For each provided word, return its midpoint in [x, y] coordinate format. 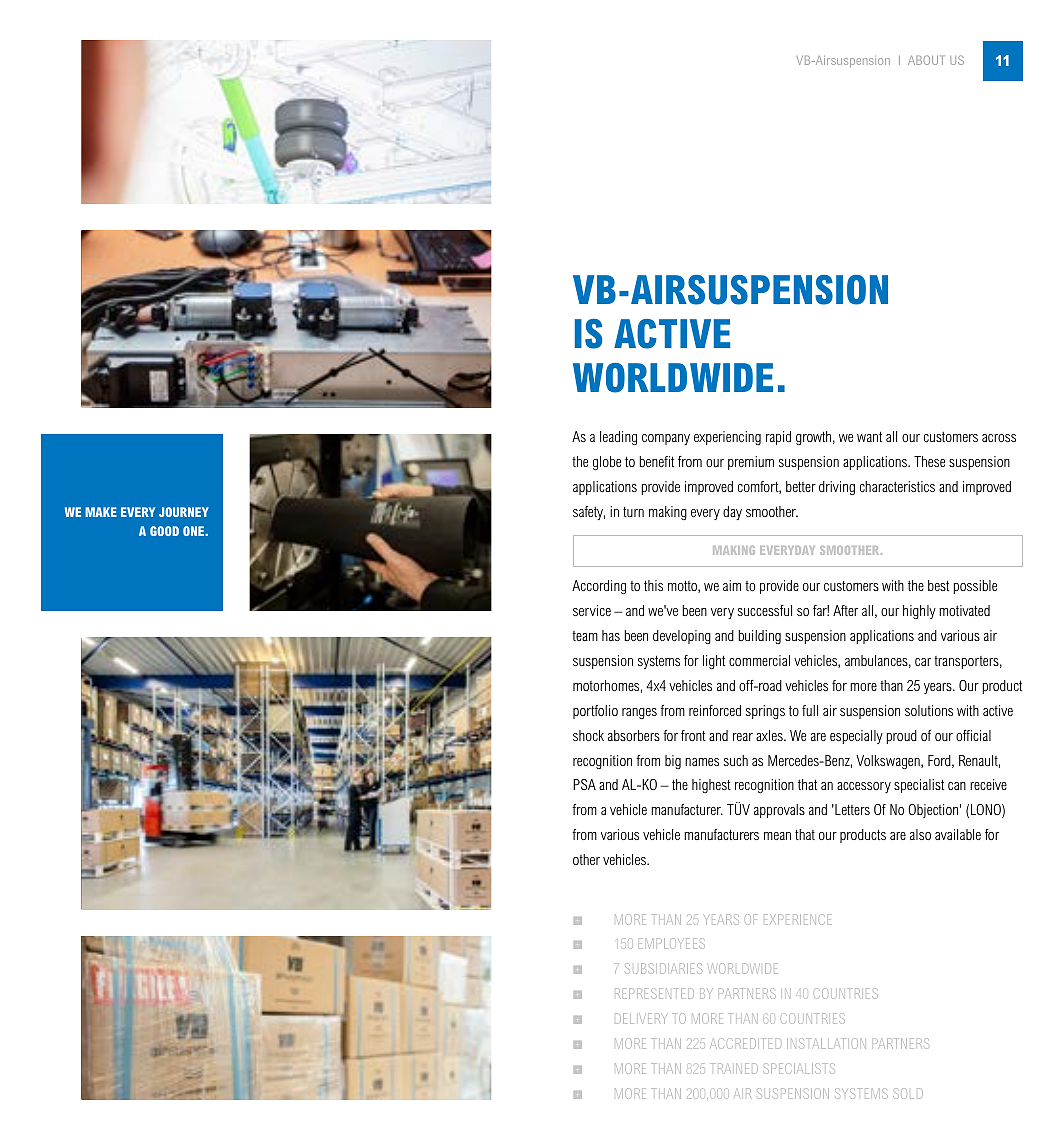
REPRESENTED [654, 993]
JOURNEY [184, 512]
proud [901, 737]
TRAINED [734, 1068]
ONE [194, 531]
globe [607, 463]
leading [618, 438]
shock [588, 735]
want [869, 436]
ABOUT [925, 60]
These [929, 461]
